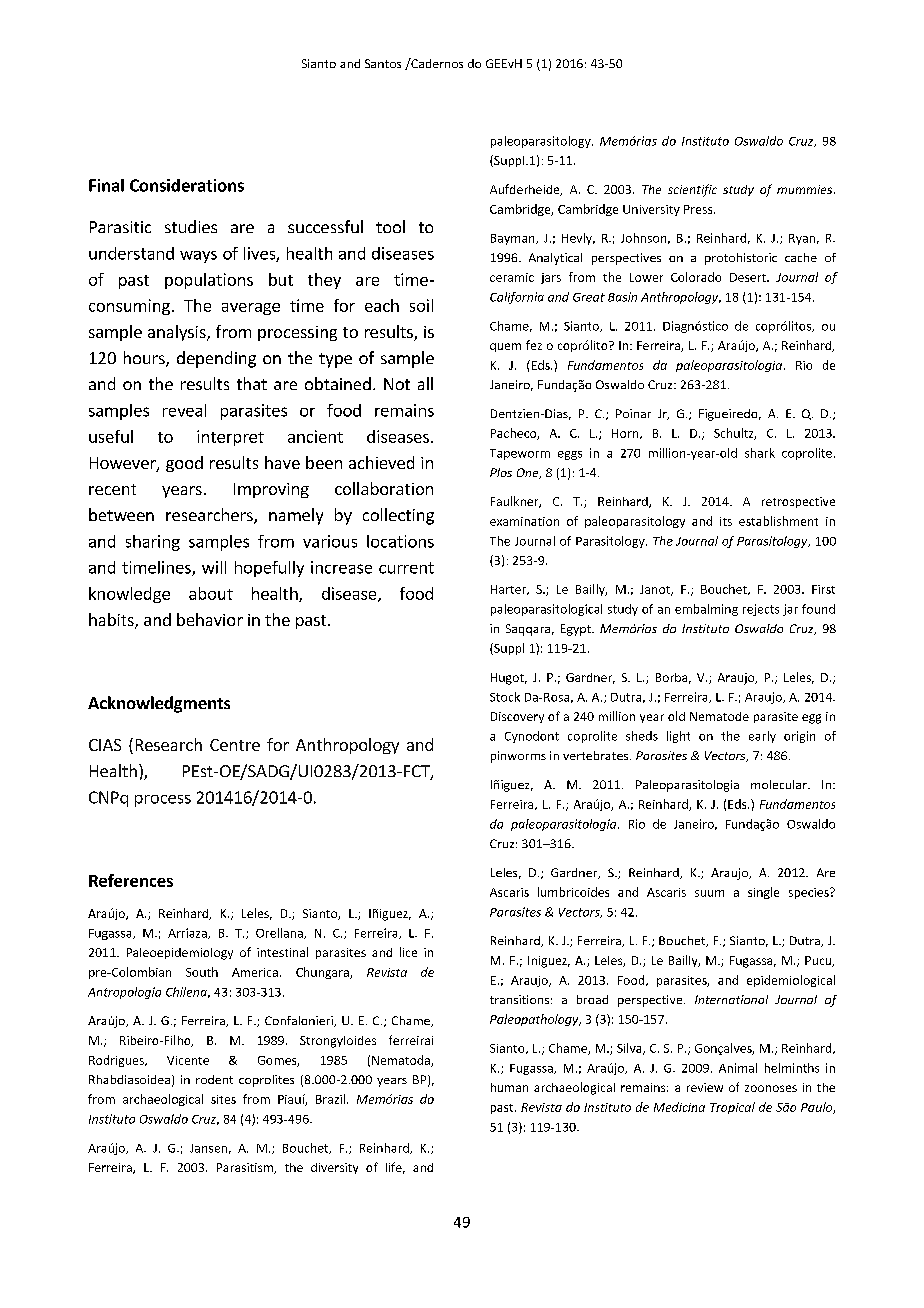 This screenshot has height=1308, width=924. Describe the element at coordinates (692, 190) in the screenshot. I see `scientific` at that location.
